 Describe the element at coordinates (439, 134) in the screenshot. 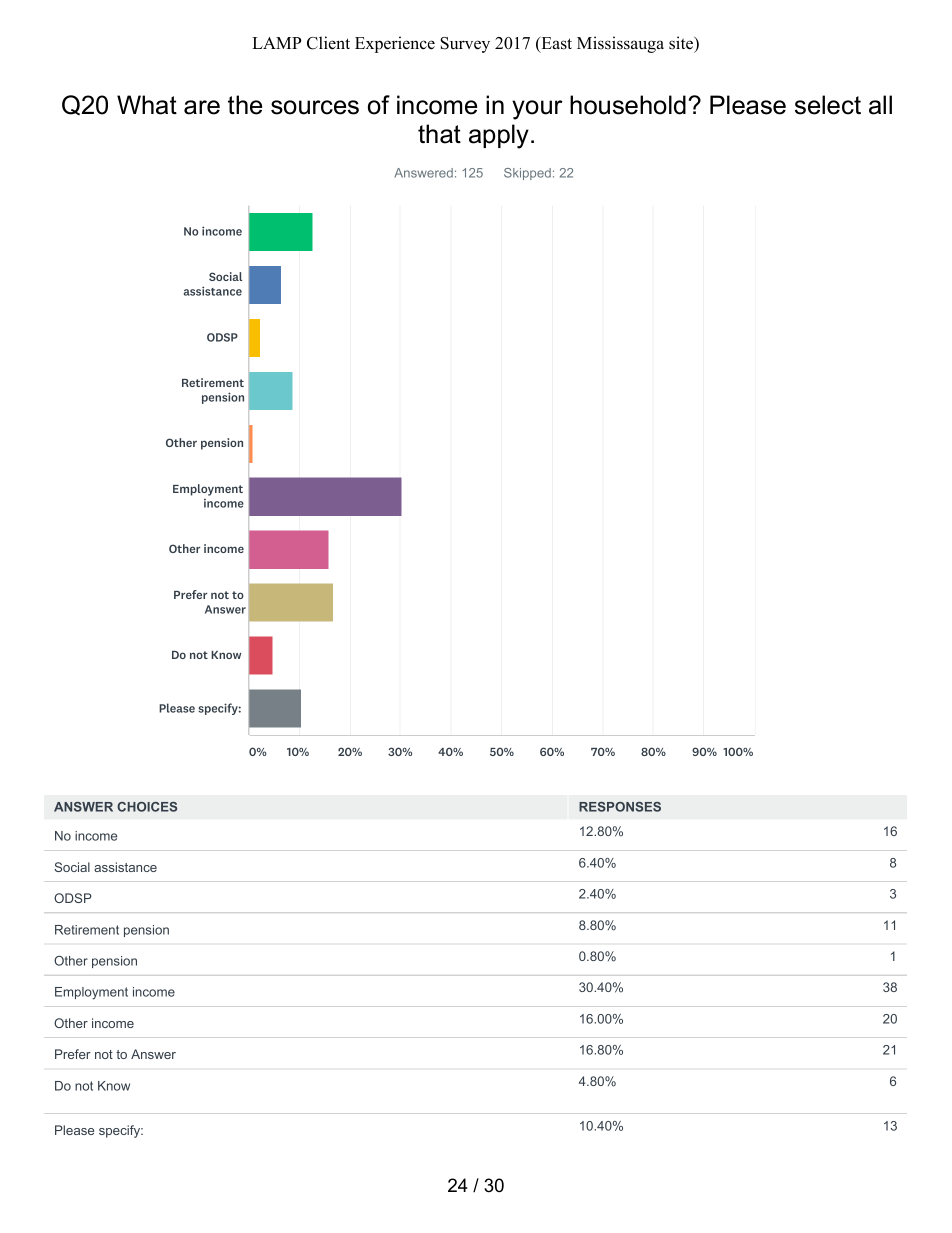

I see `that` at that location.
